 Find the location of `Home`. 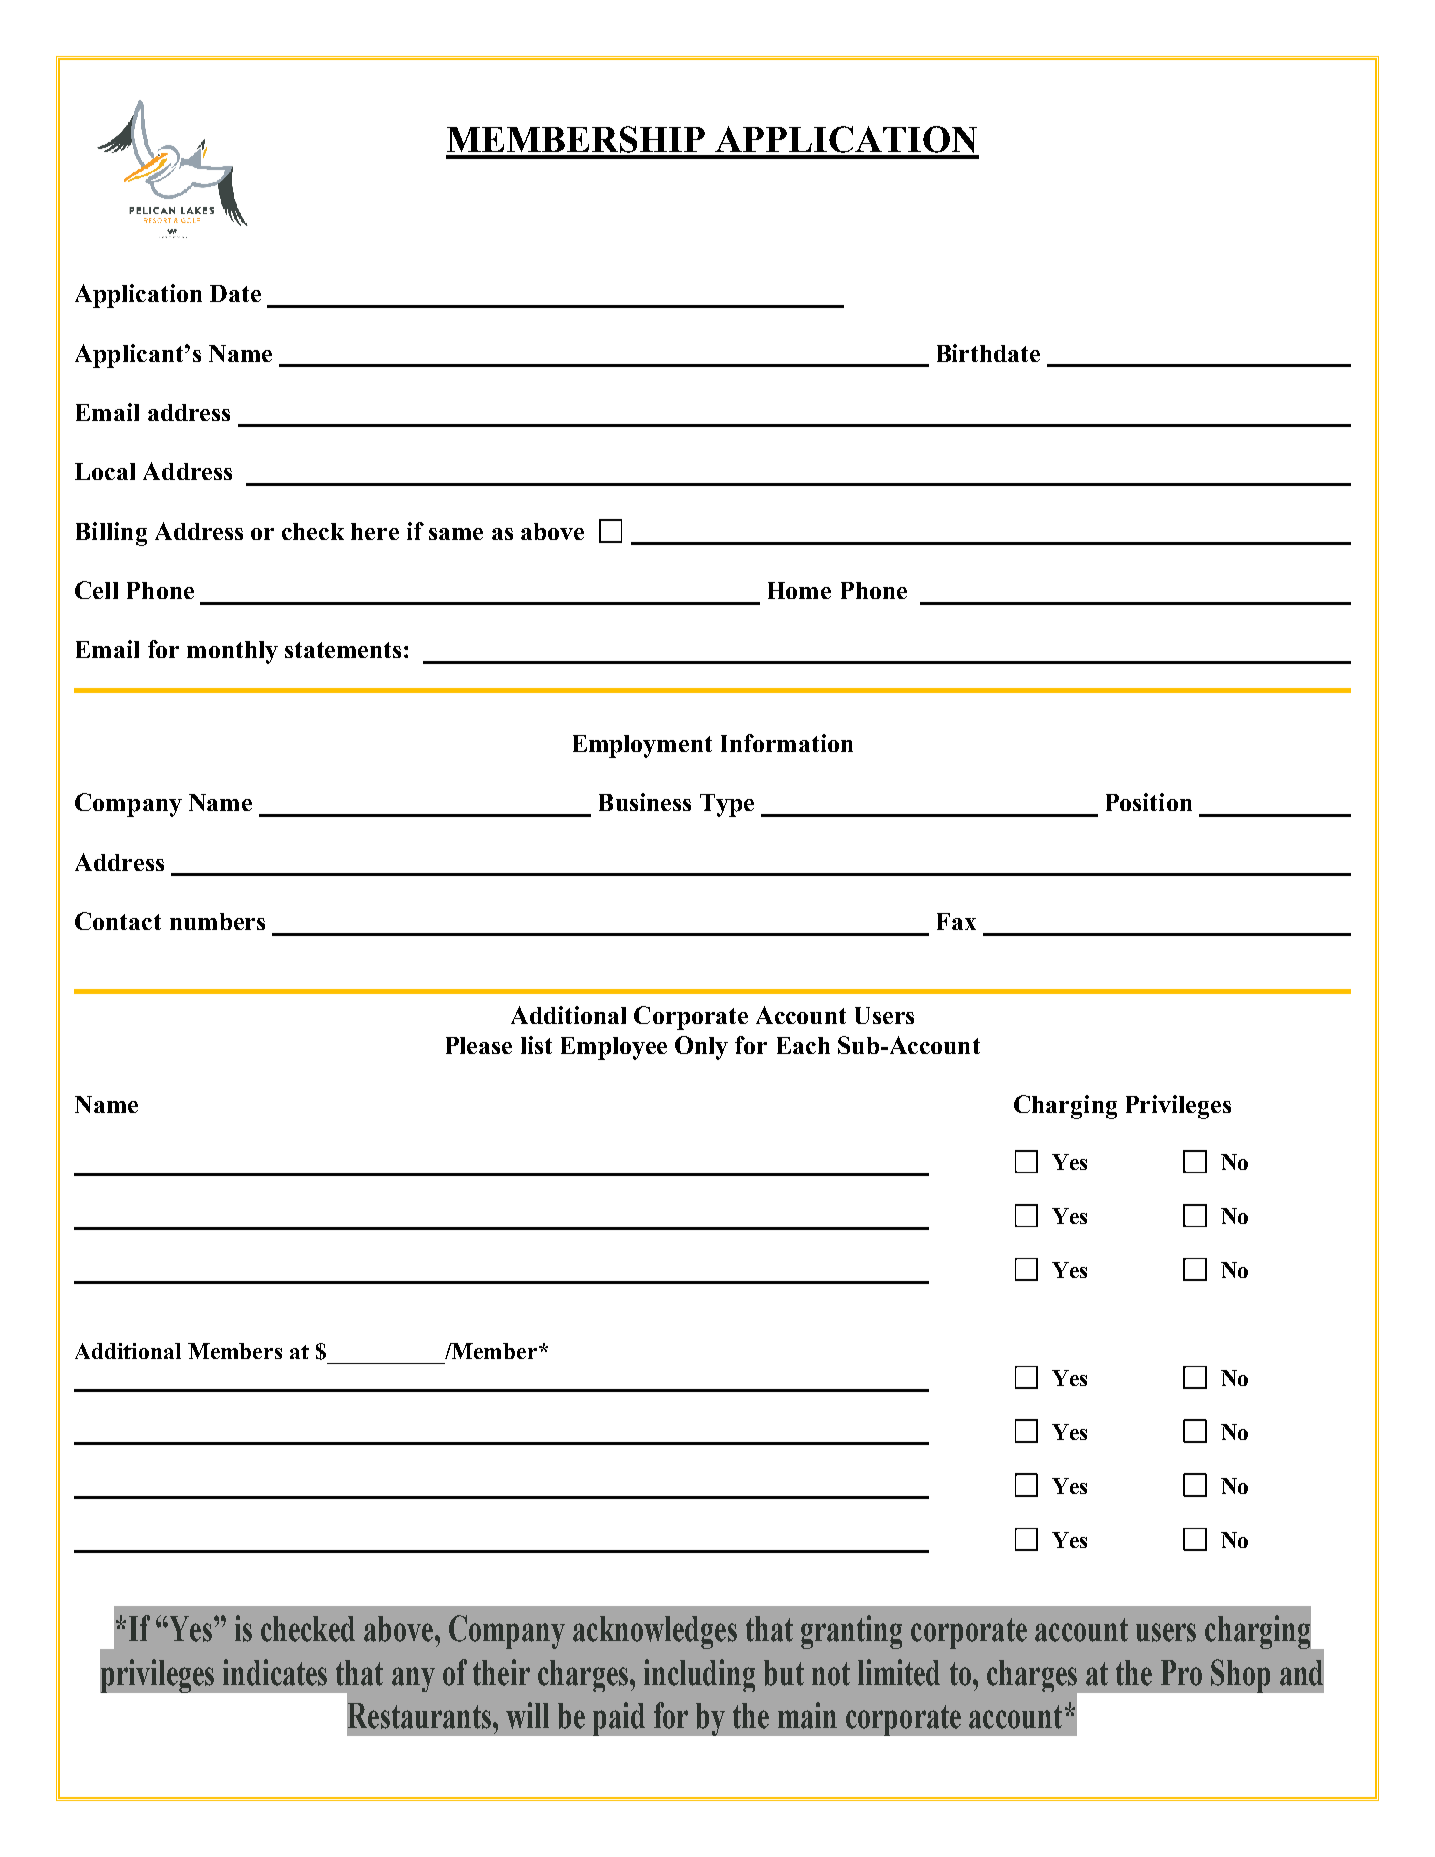

Home is located at coordinates (799, 590).
